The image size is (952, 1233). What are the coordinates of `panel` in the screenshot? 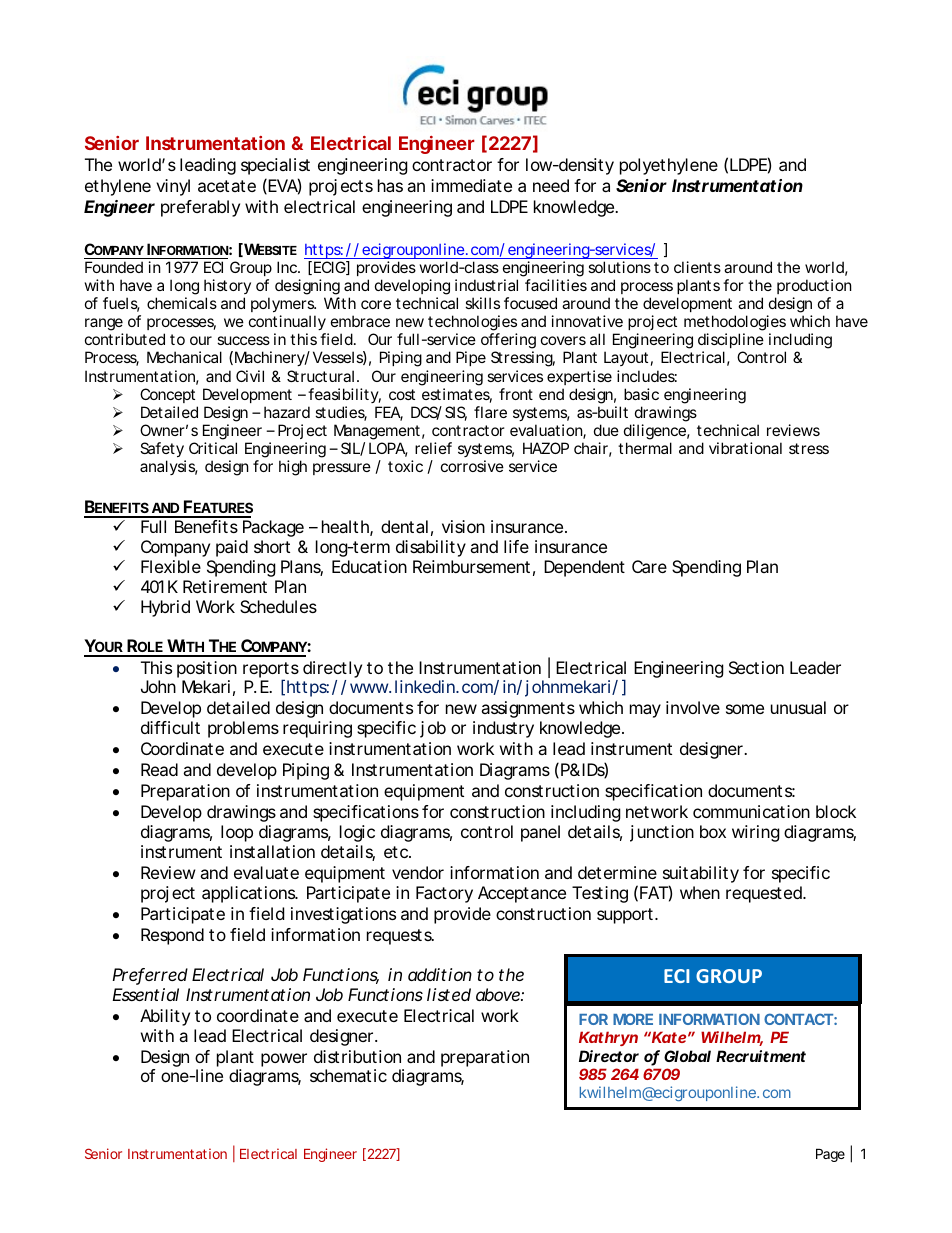 It's located at (540, 833).
